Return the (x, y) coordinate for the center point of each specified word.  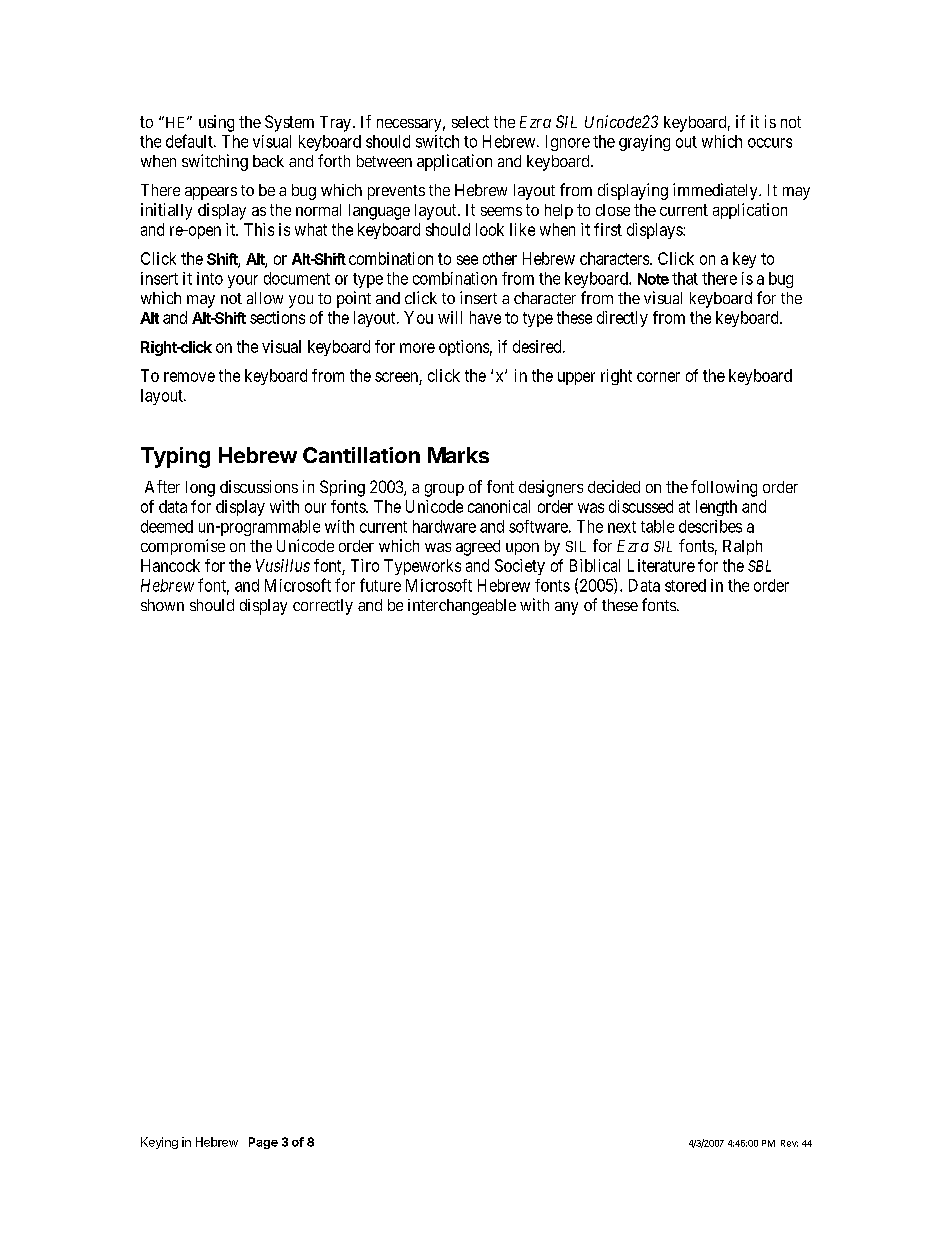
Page (263, 1143)
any (566, 608)
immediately (716, 191)
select (470, 122)
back (268, 161)
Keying (159, 1143)
